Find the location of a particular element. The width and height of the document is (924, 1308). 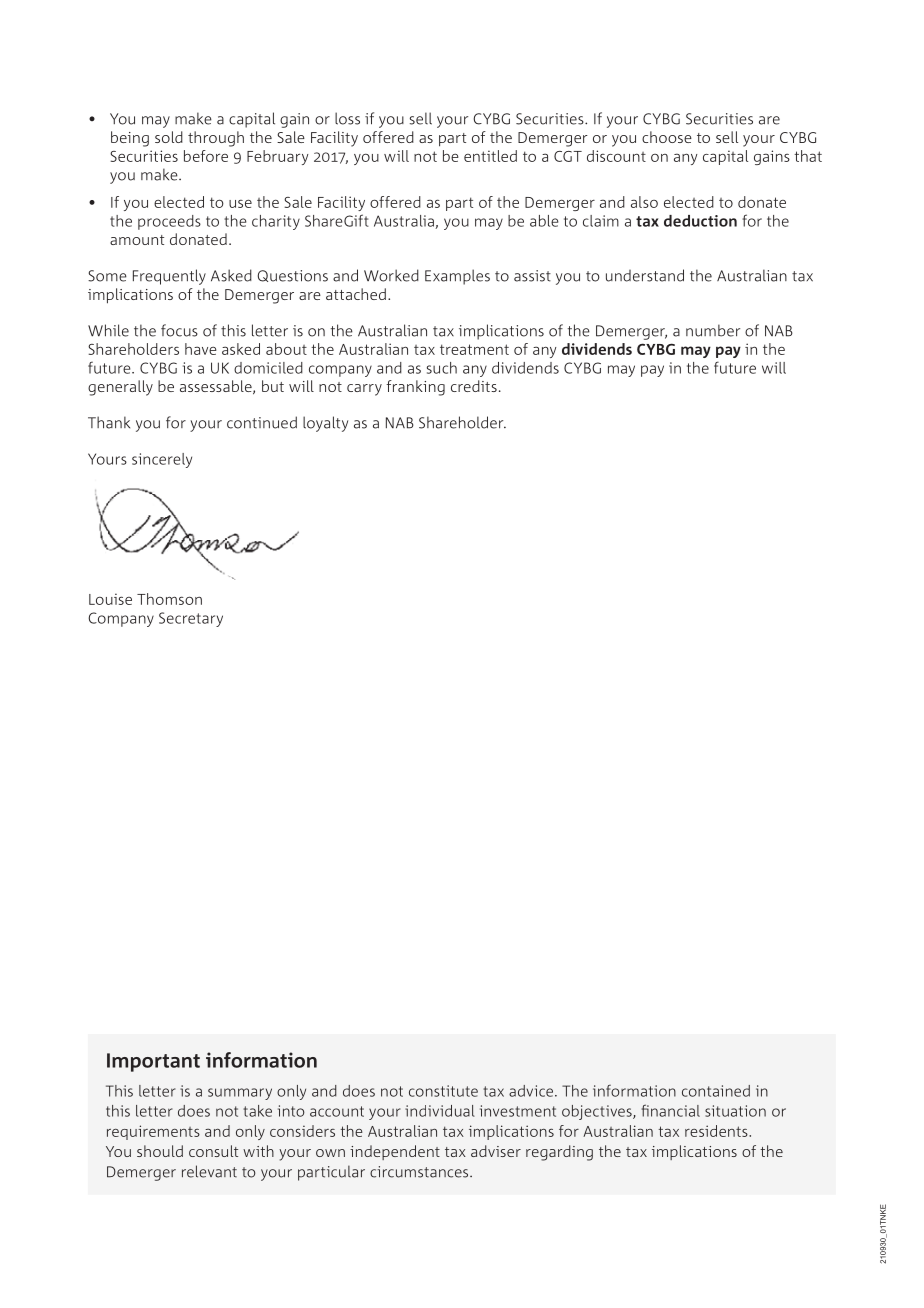

Thomson is located at coordinates (169, 599).
